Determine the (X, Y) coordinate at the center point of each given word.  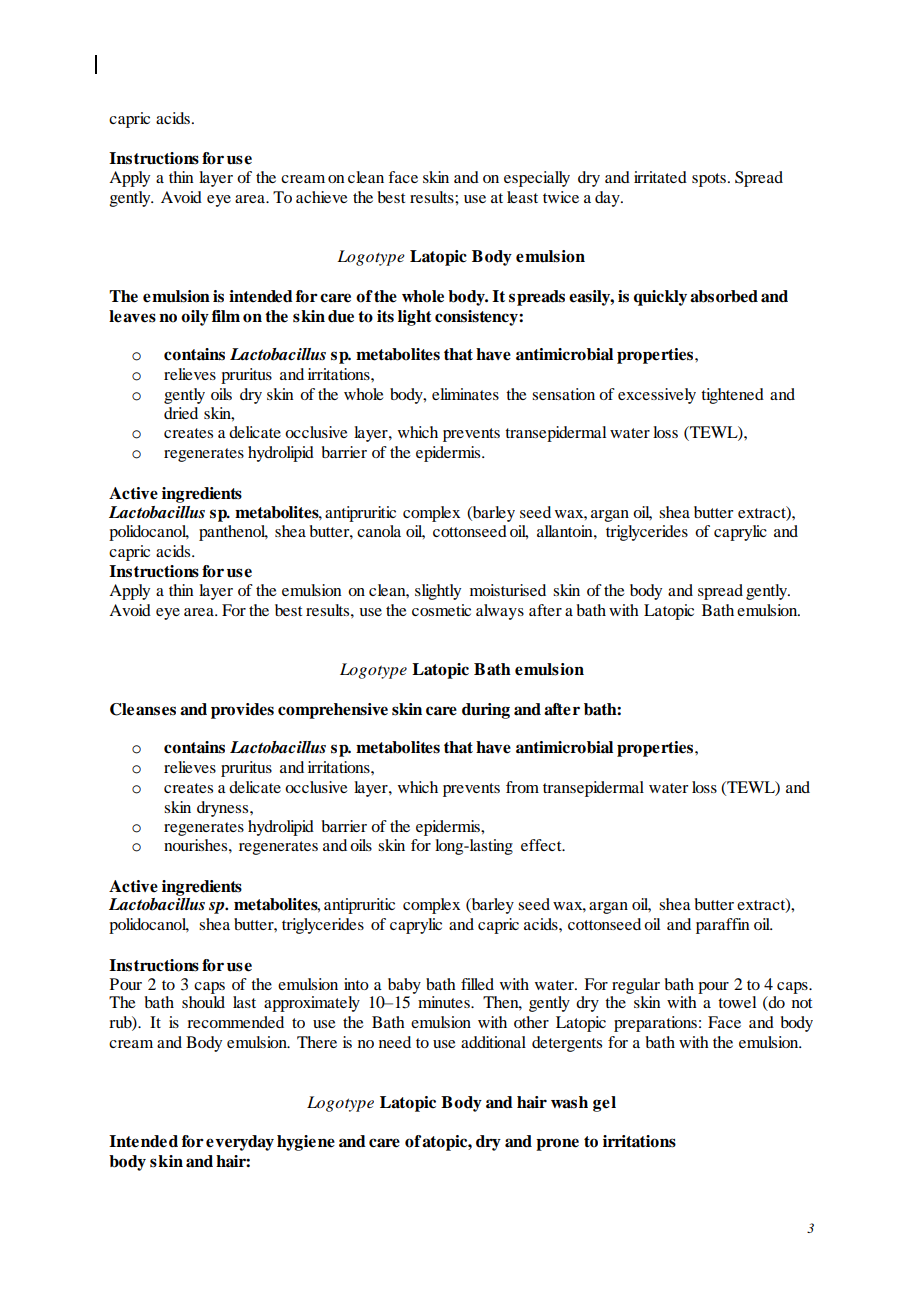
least (522, 197)
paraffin (723, 926)
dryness (224, 809)
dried (181, 413)
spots (709, 180)
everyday (240, 1143)
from (522, 787)
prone (557, 1144)
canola (379, 531)
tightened (732, 396)
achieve (322, 197)
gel (604, 1104)
